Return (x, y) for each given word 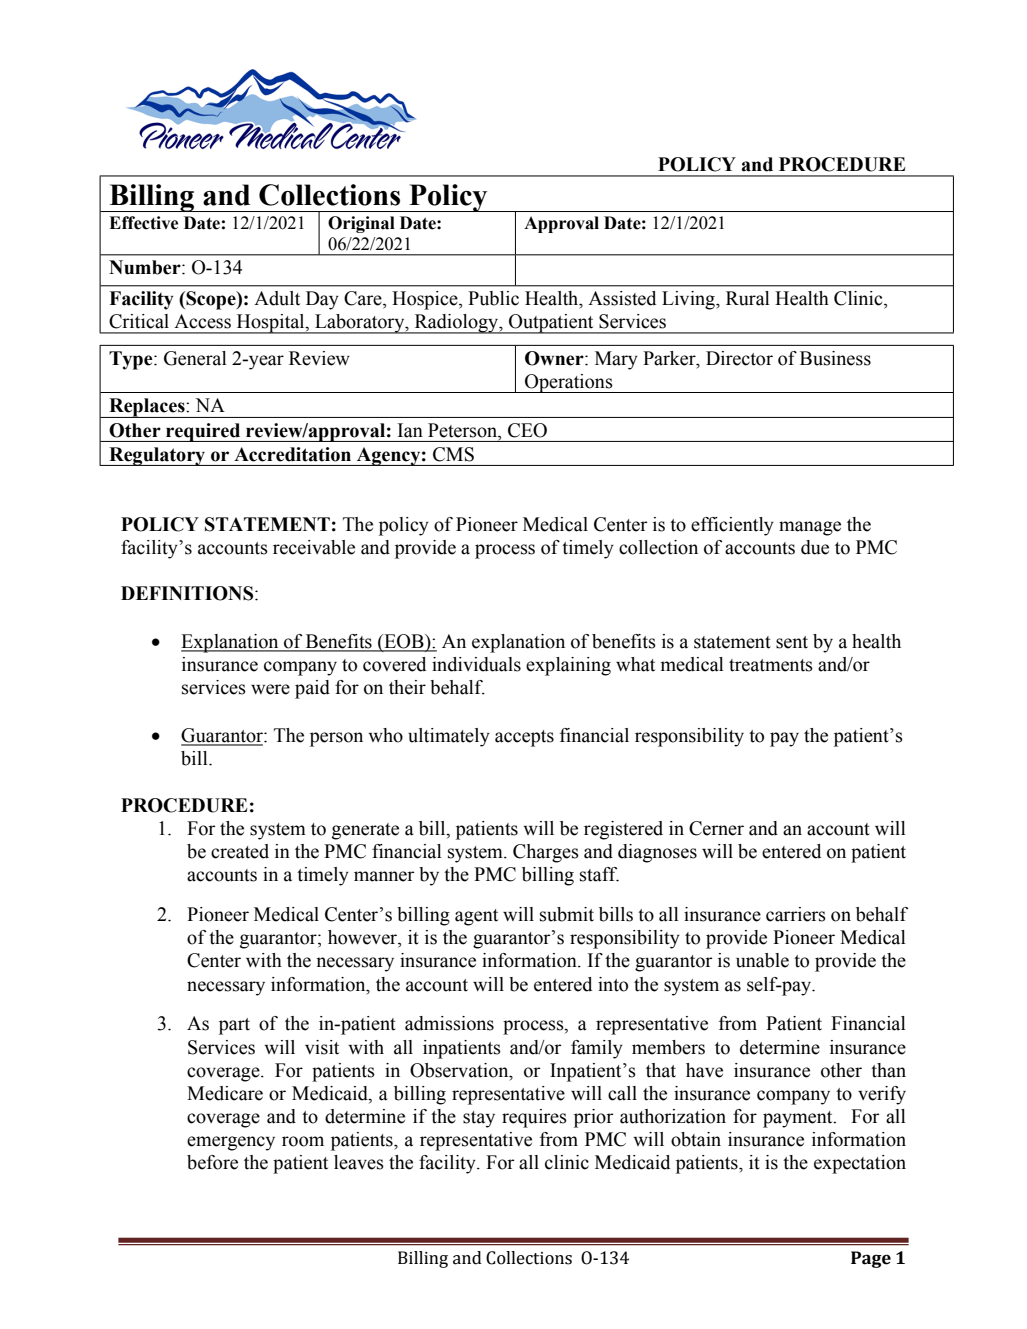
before (212, 1162)
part (234, 1026)
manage (810, 528)
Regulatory (157, 456)
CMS (453, 454)
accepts (524, 738)
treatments (771, 665)
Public (493, 298)
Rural (748, 298)
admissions (449, 1023)
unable (762, 960)
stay (479, 1119)
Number (146, 267)
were (270, 689)
